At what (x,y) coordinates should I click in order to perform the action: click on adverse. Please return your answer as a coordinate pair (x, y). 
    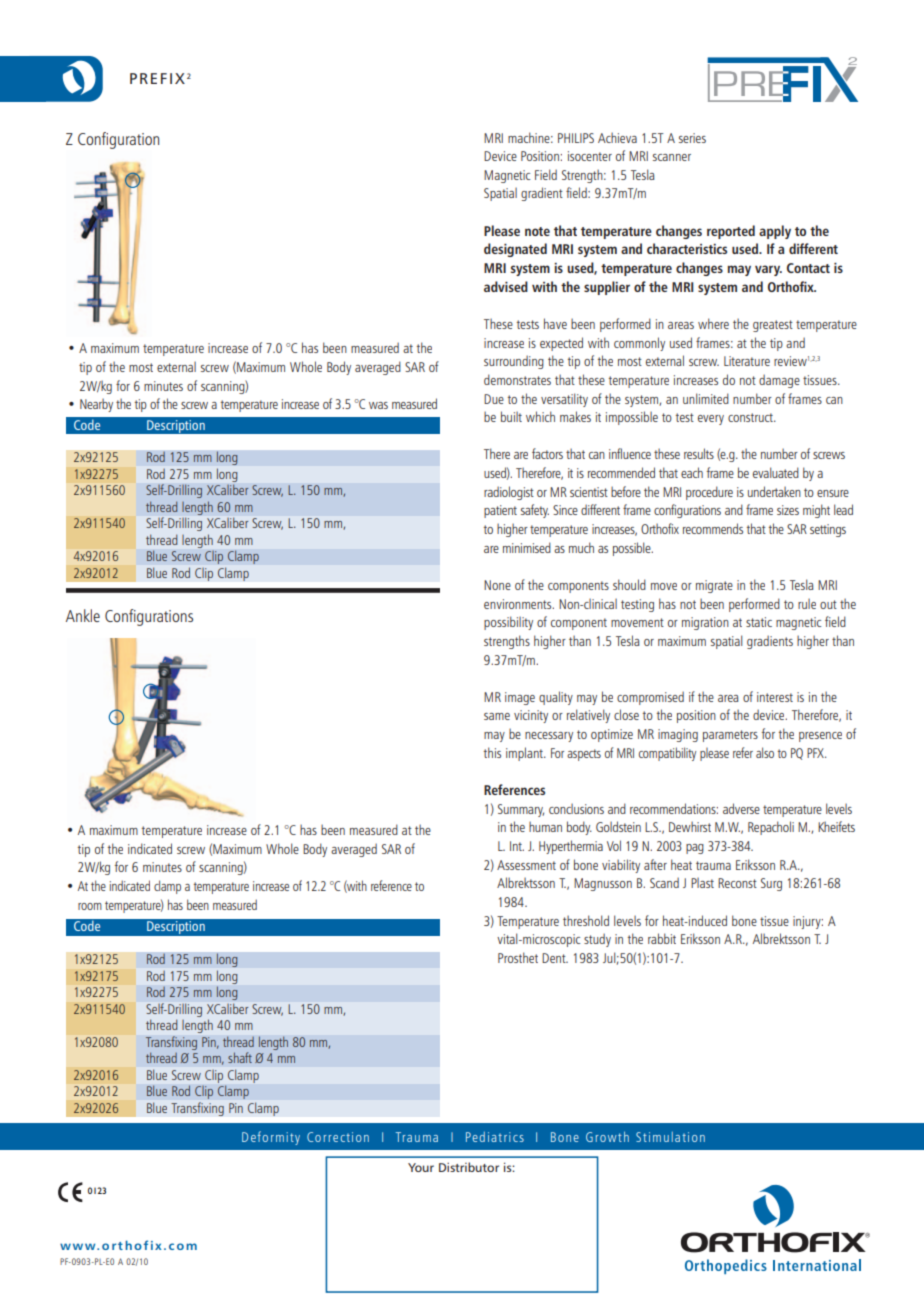
    Looking at the image, I should click on (741, 808).
